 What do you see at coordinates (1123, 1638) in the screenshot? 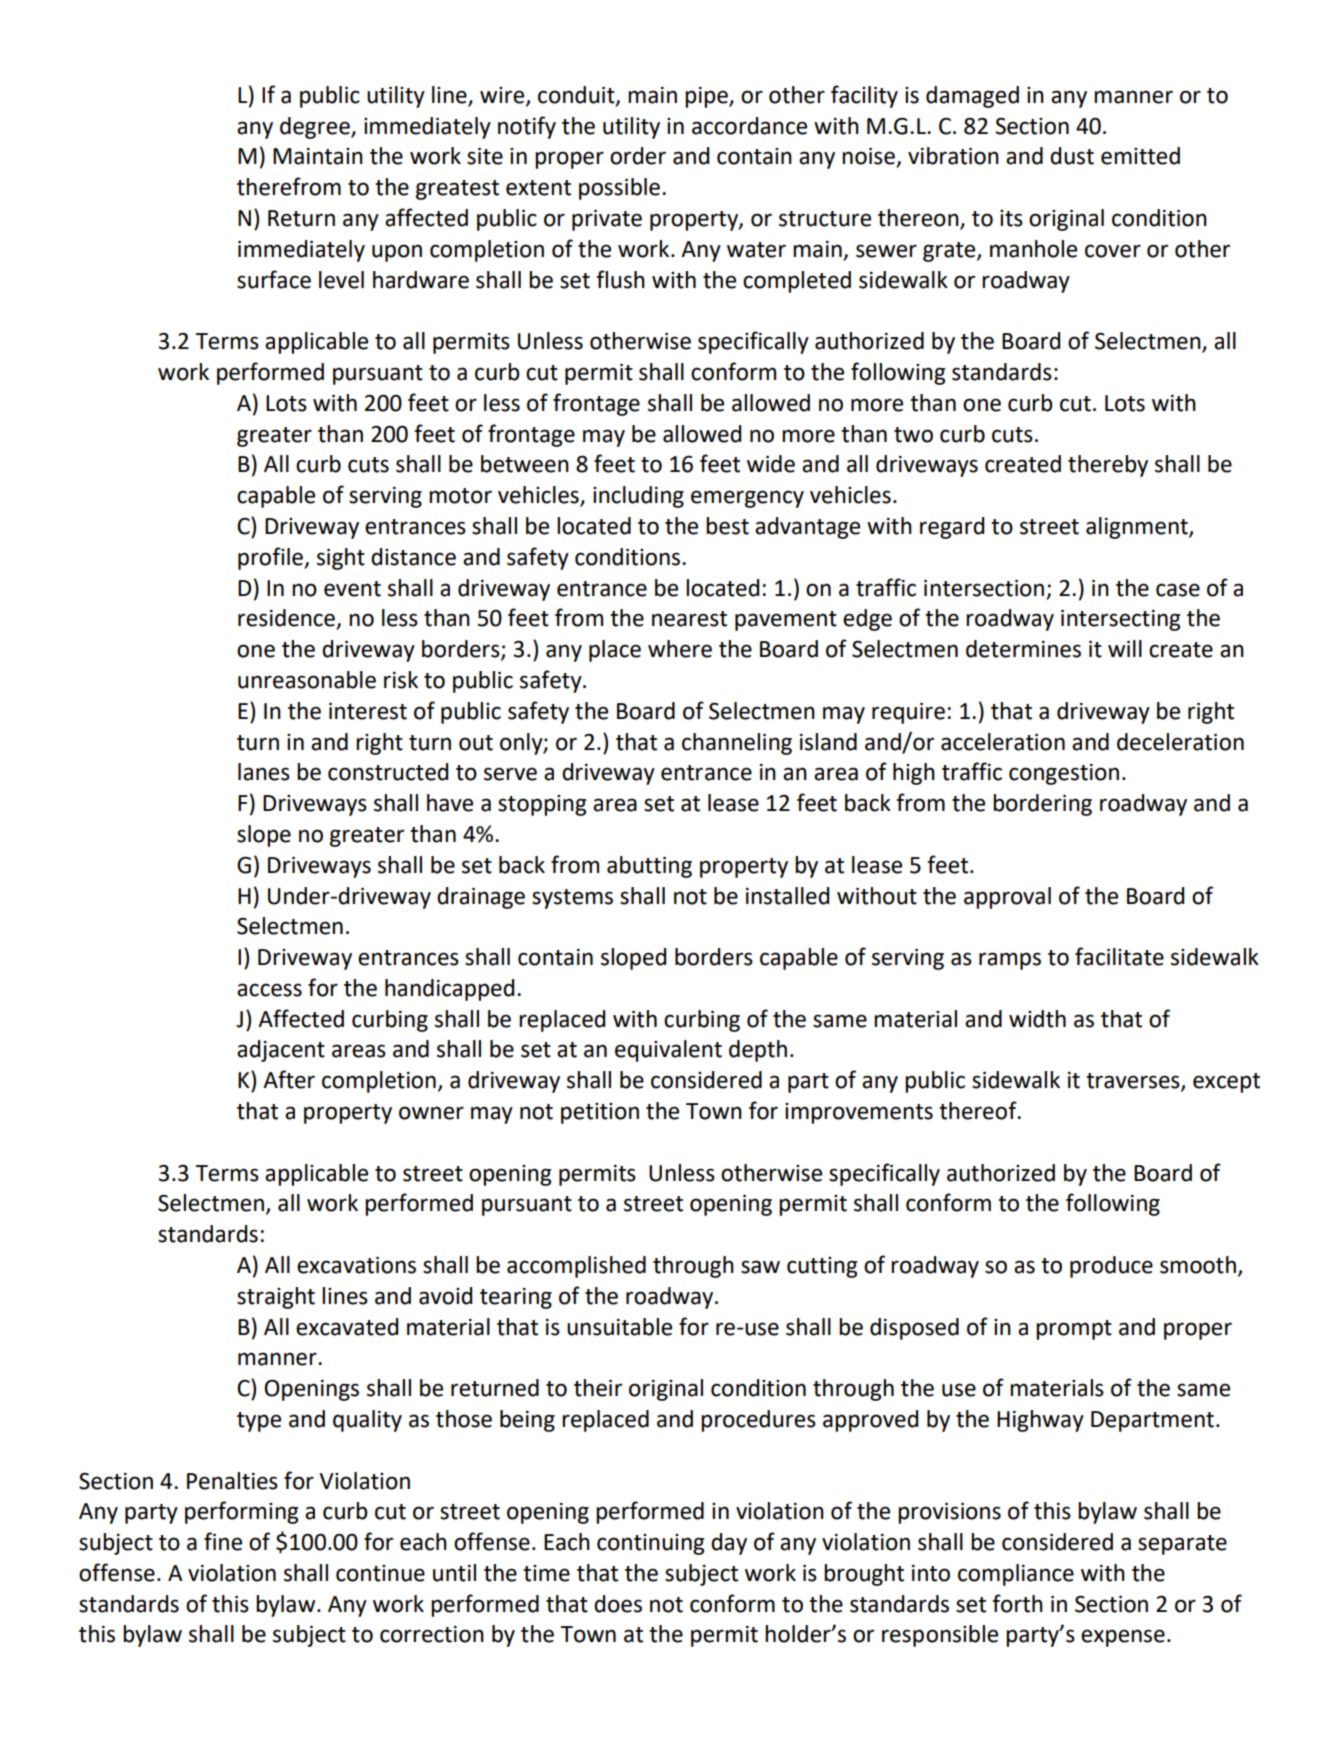
I see `expense` at bounding box center [1123, 1638].
